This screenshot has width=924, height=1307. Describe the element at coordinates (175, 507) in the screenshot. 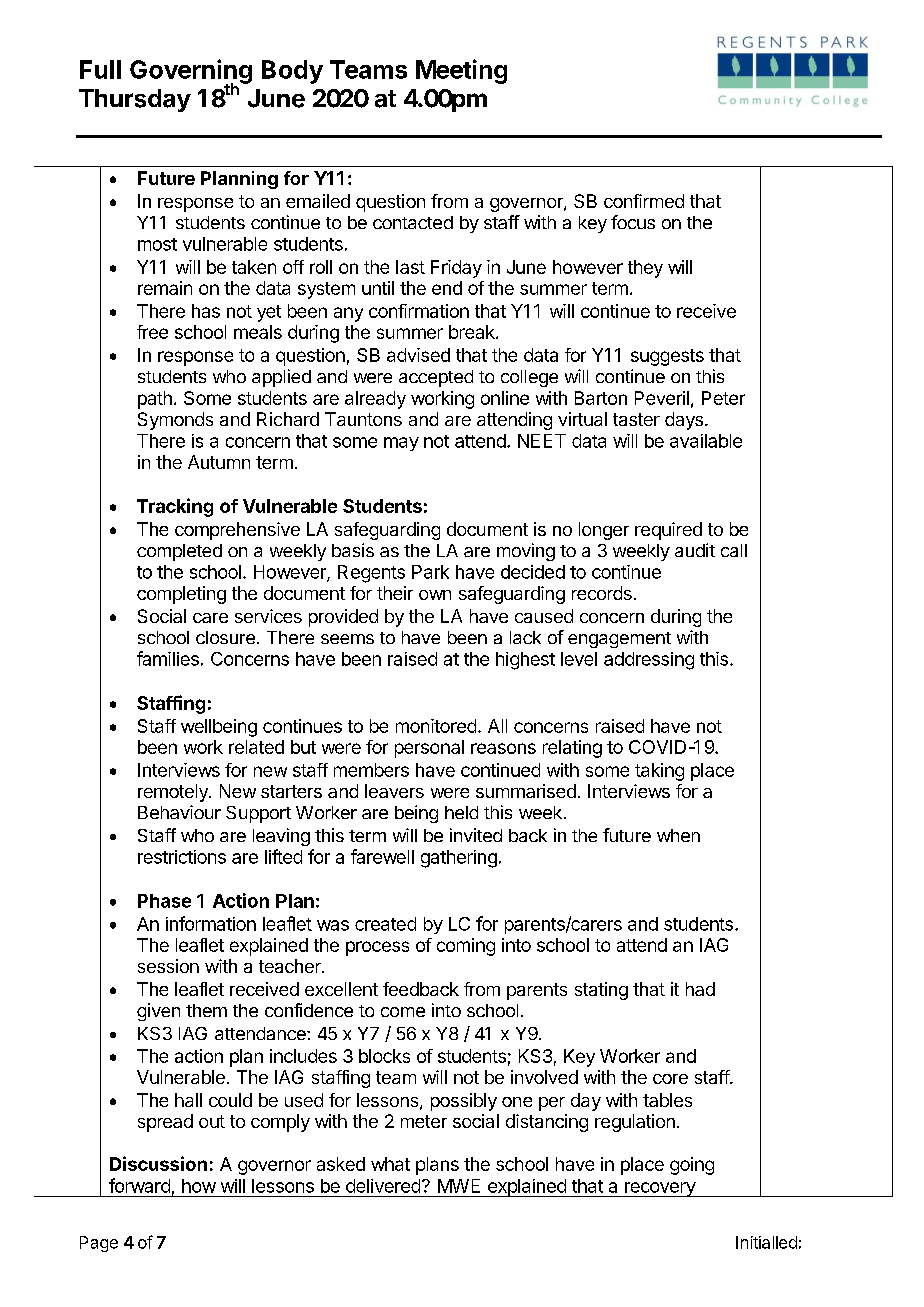

I see `Tracking` at that location.
